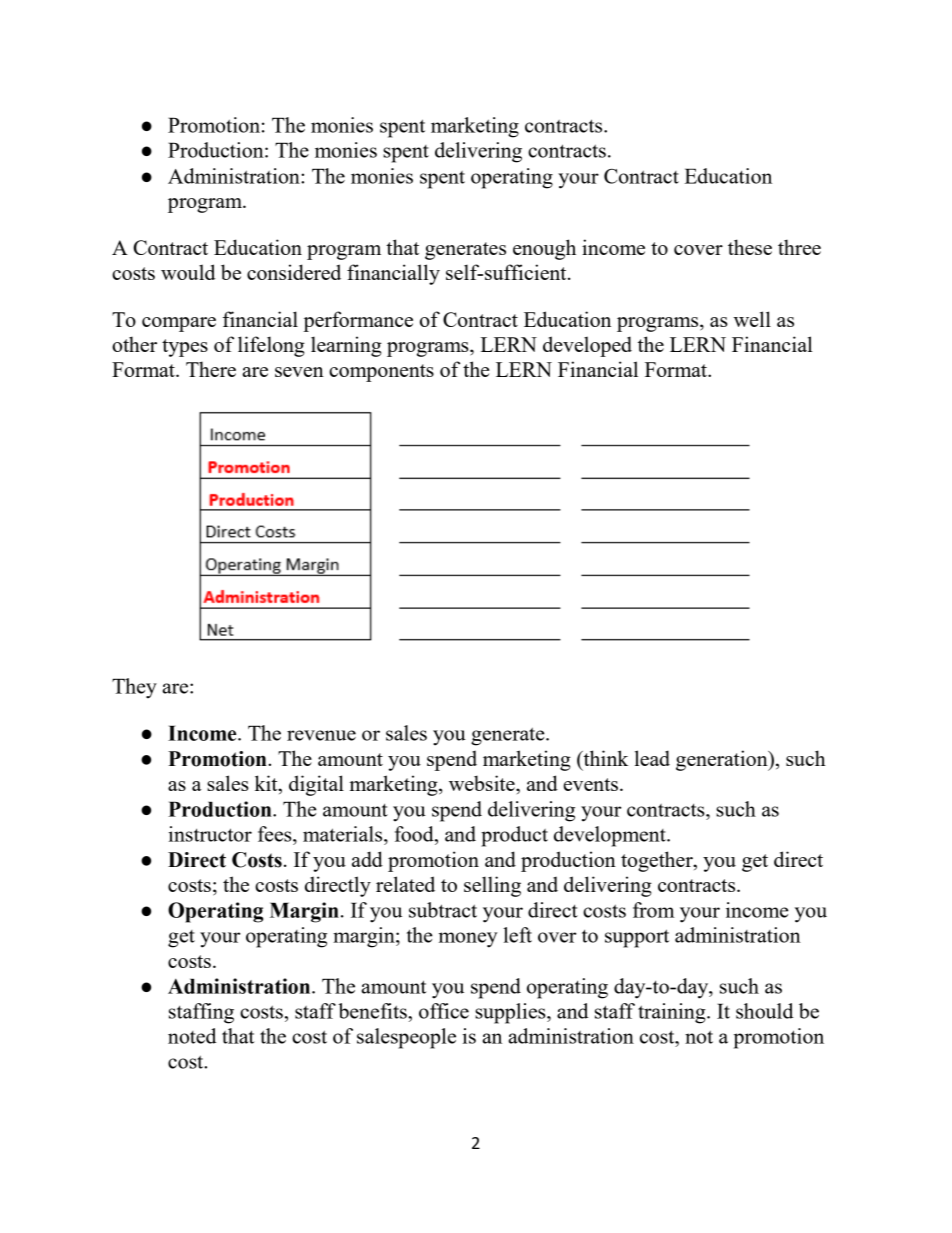 The width and height of the image is (952, 1233). Describe the element at coordinates (188, 272) in the image. I see `would` at that location.
